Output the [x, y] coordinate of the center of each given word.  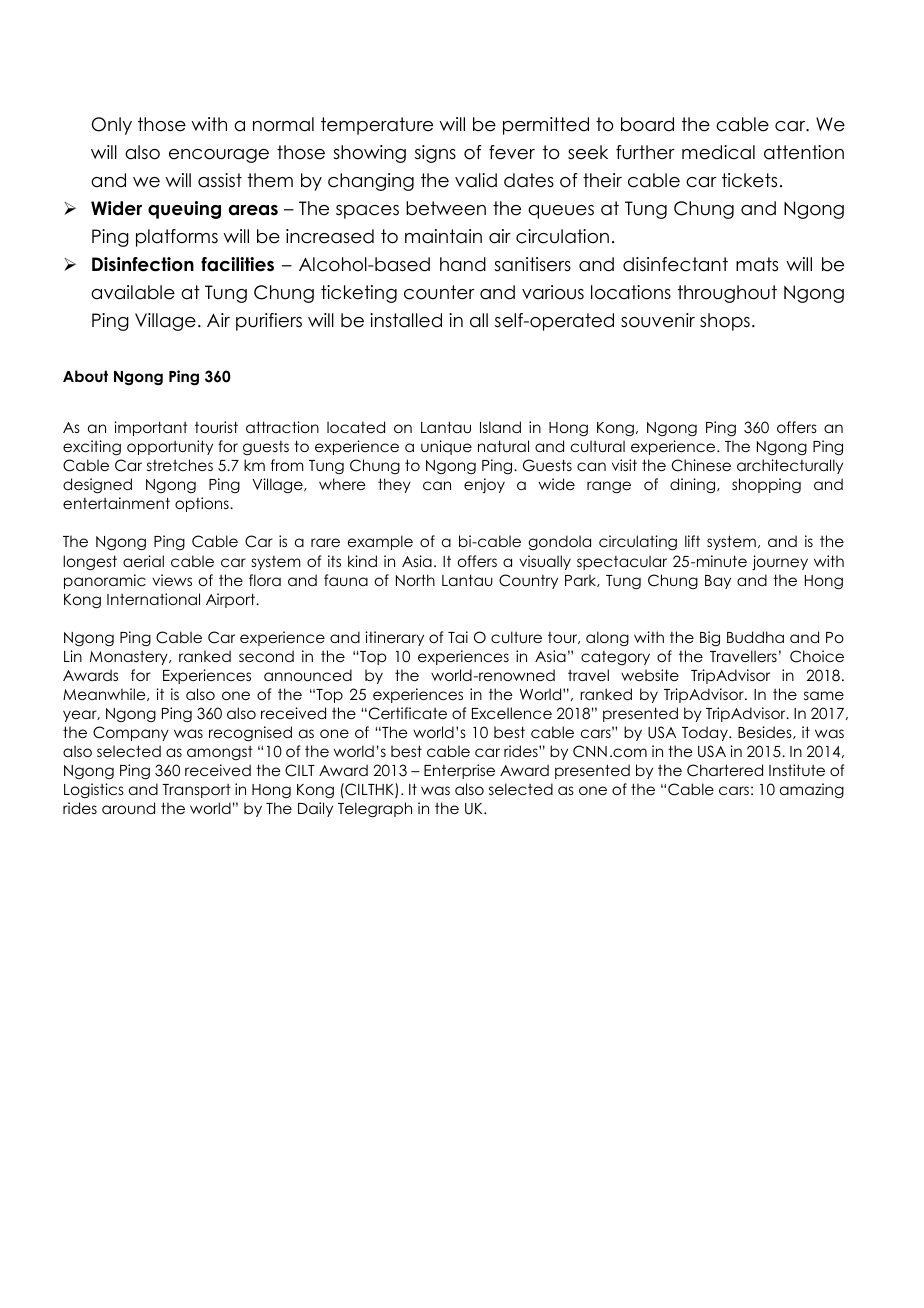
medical [718, 152]
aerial [143, 561]
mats [757, 264]
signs [435, 154]
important [151, 428]
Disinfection [143, 264]
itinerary [394, 638]
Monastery [130, 658]
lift [692, 541]
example [380, 542]
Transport [196, 791]
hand [463, 264]
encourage [219, 156]
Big [710, 638]
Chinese [701, 465]
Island [500, 427]
